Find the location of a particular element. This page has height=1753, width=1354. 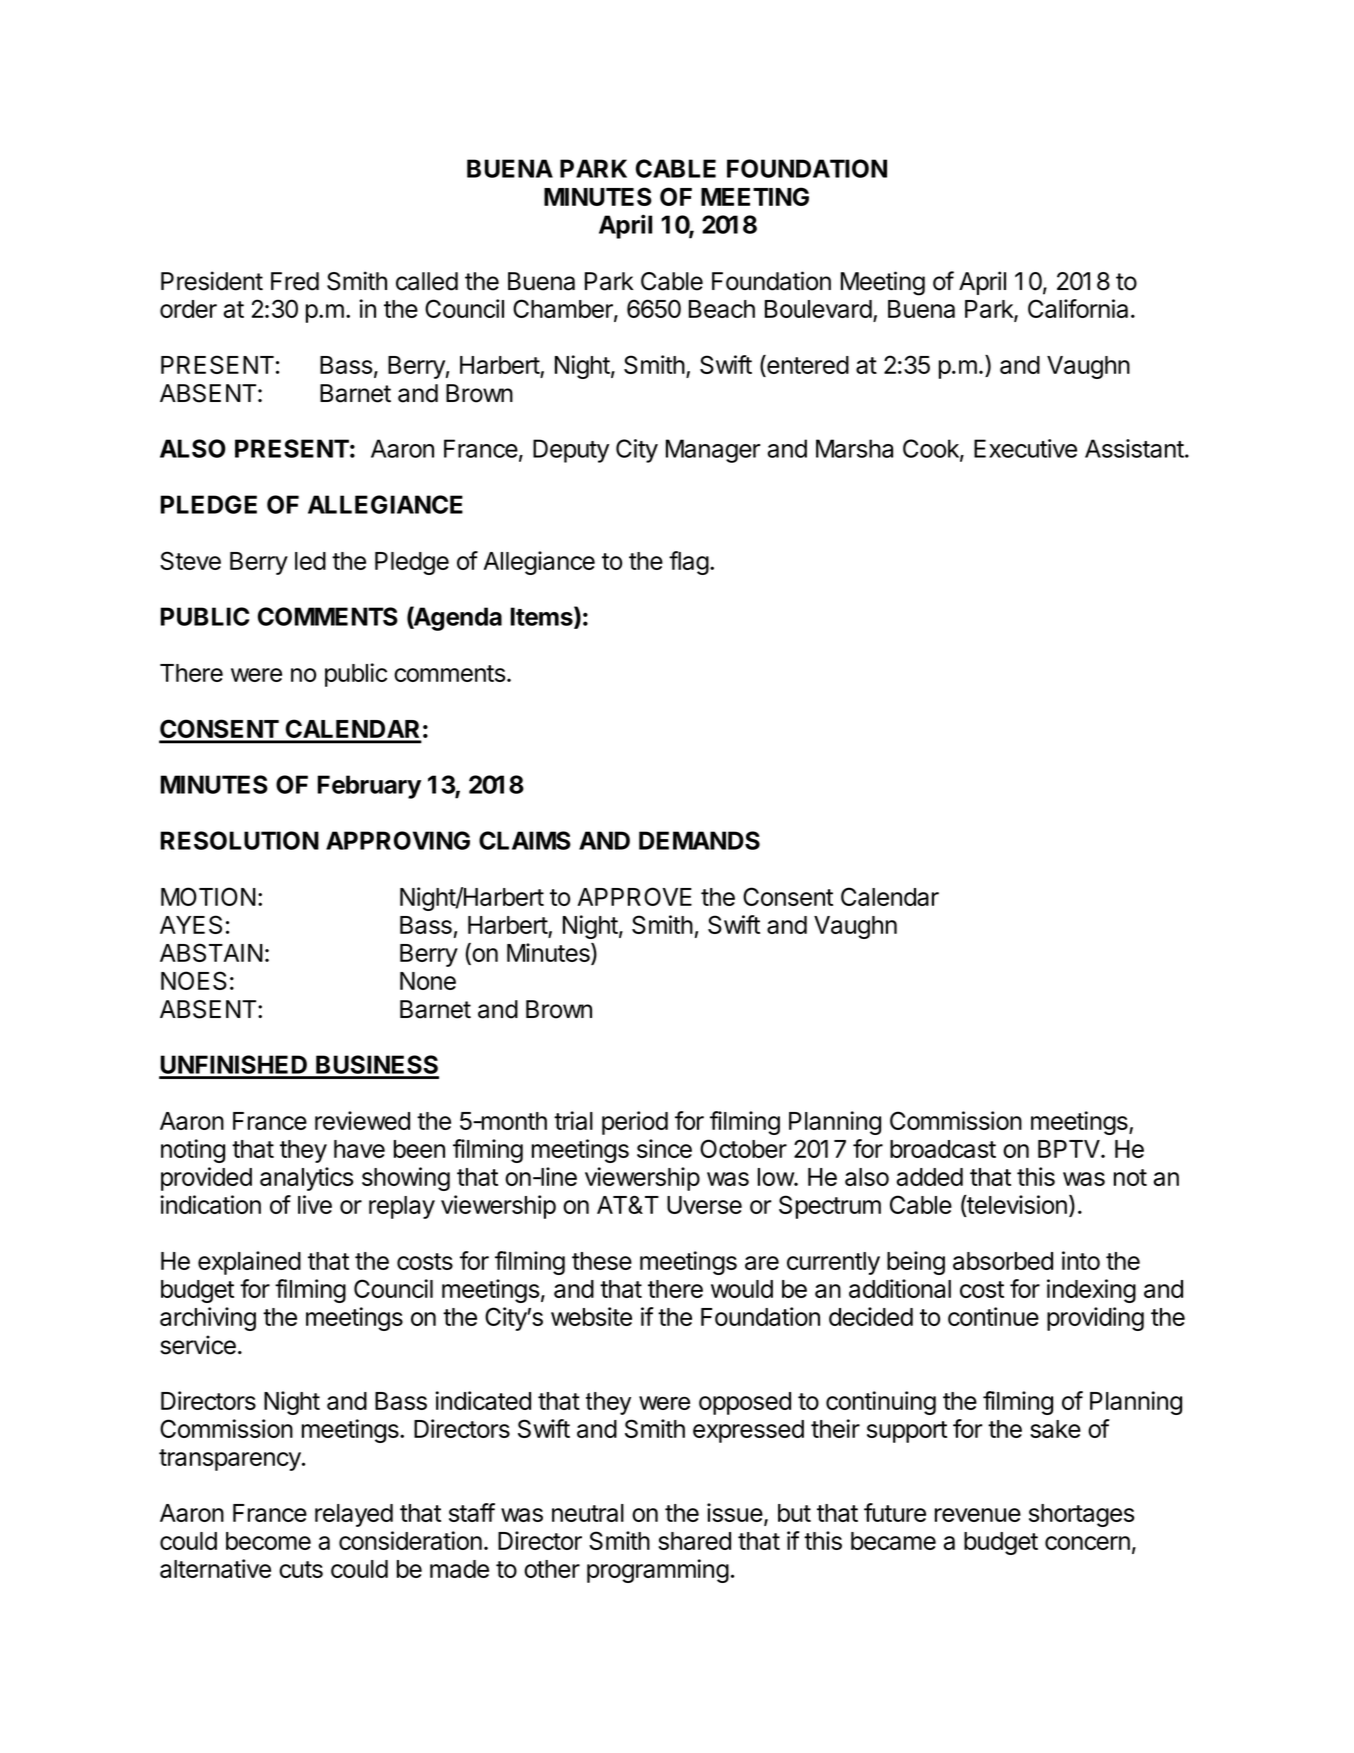

Steve is located at coordinates (190, 560).
